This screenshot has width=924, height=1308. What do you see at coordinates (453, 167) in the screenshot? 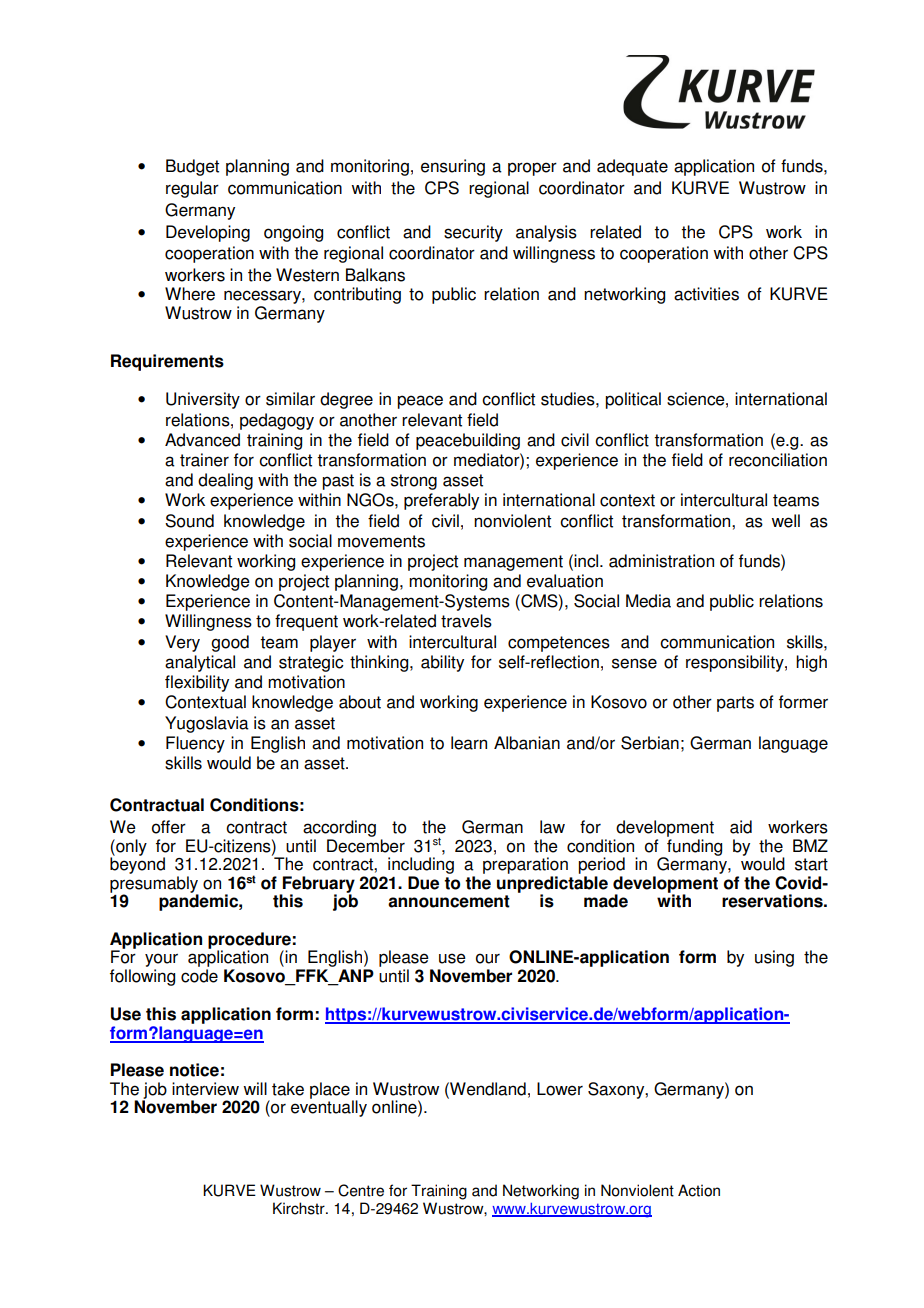
I see `ensuring` at bounding box center [453, 167].
